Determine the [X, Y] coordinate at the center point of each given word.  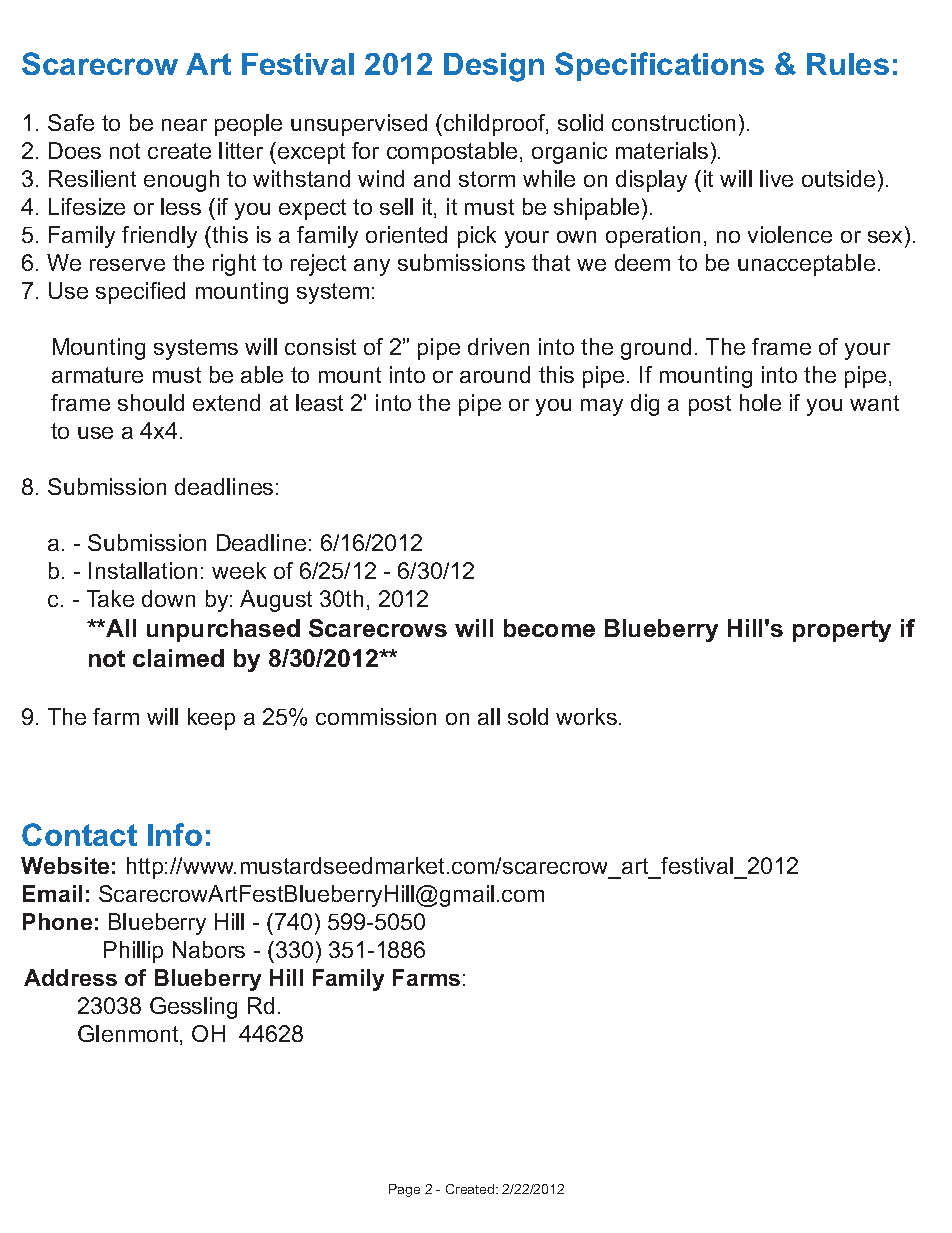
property [842, 631]
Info [175, 834]
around [495, 374]
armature [97, 375]
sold [528, 716]
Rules [848, 64]
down [168, 598]
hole [760, 402]
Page [404, 1190]
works [586, 716]
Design [494, 67]
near [184, 125]
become [549, 628]
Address [70, 977]
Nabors [209, 949]
